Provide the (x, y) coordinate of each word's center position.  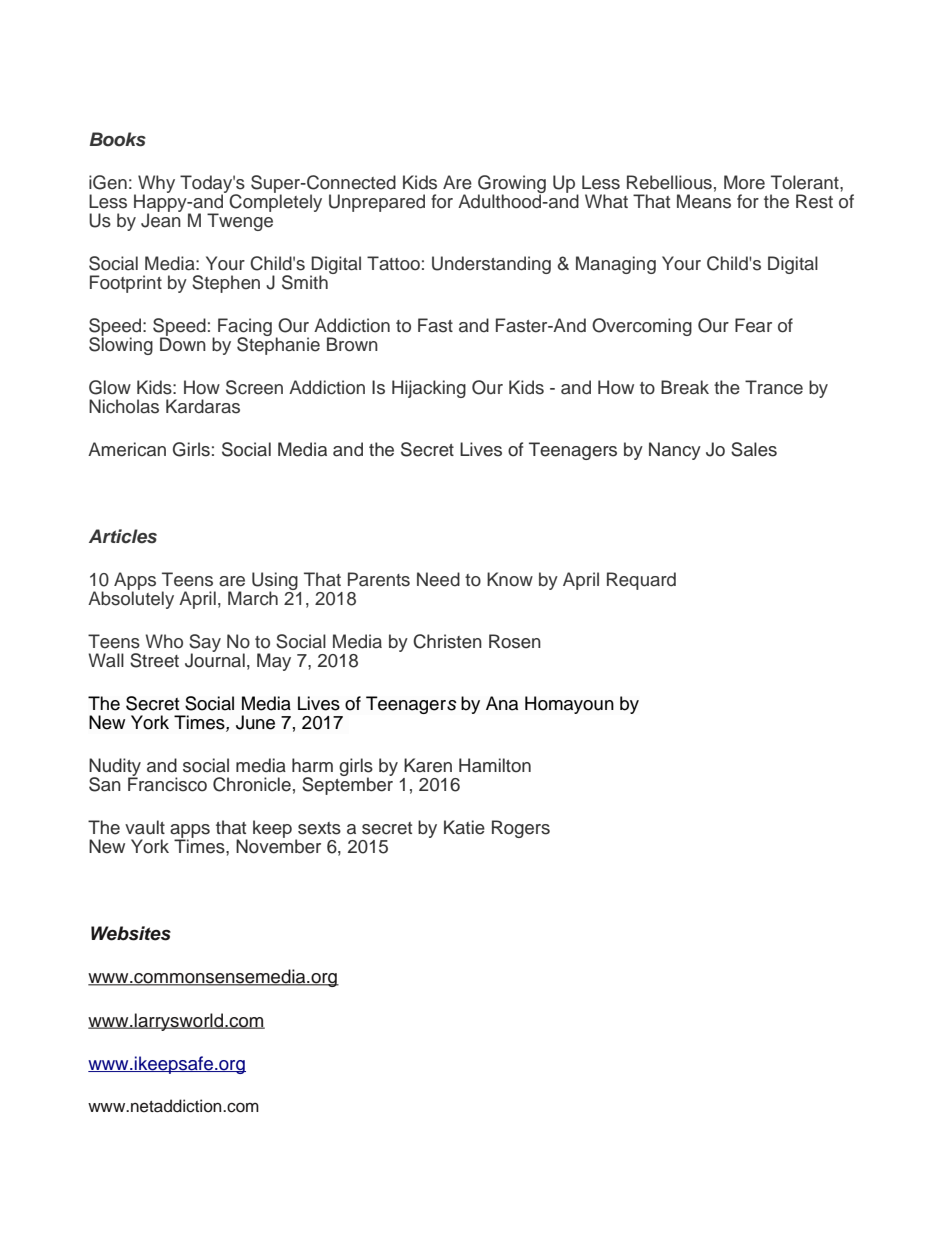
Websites (131, 933)
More (744, 182)
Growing (512, 185)
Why (156, 185)
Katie (464, 827)
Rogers (521, 829)
